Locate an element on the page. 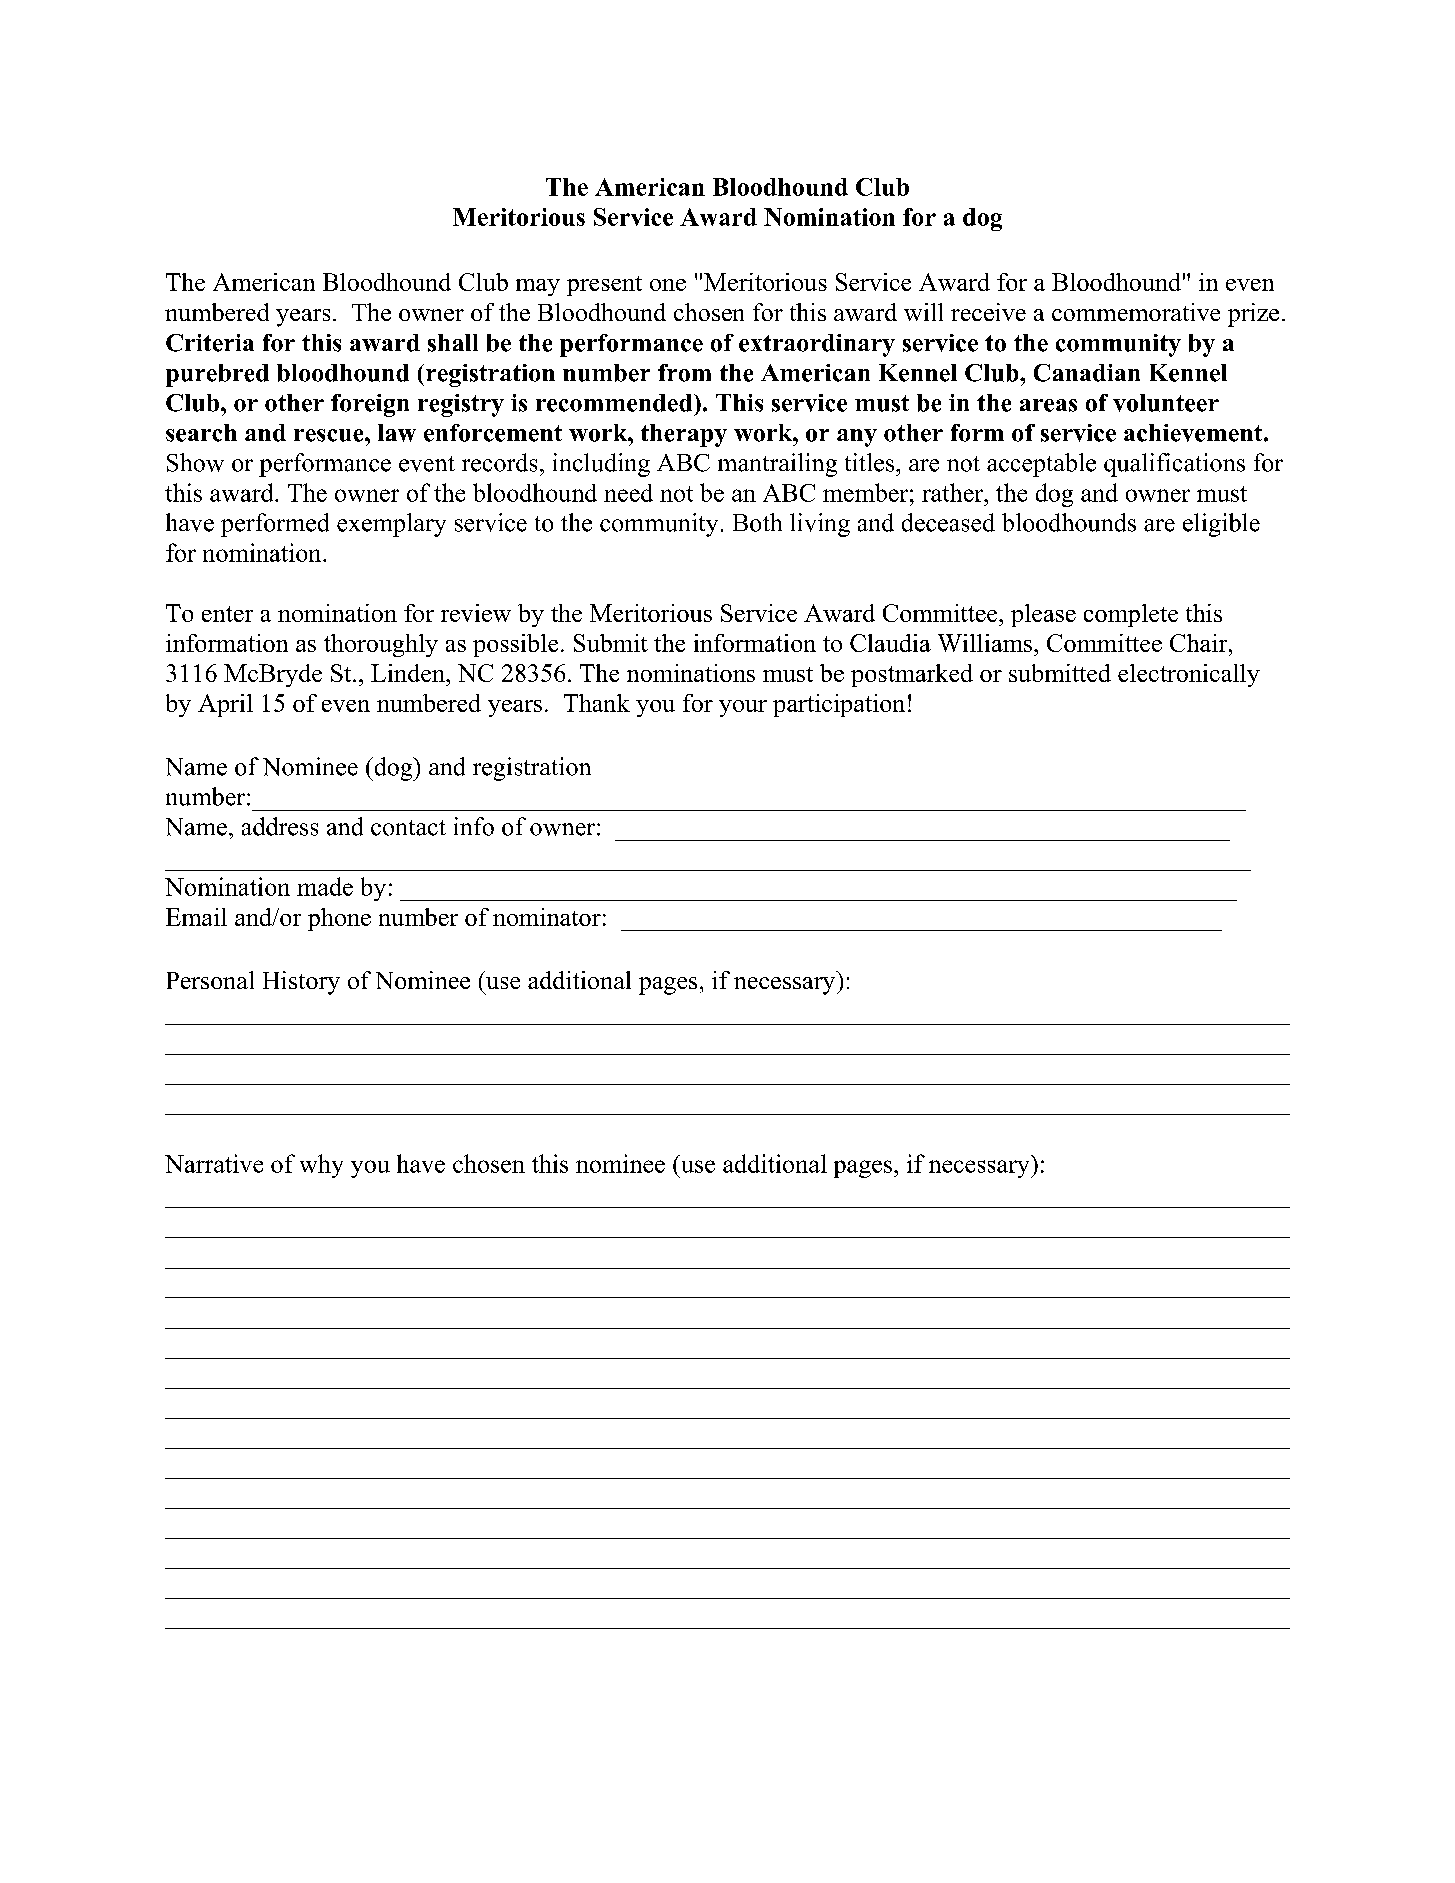 Image resolution: width=1455 pixels, height=1883 pixels. April is located at coordinates (225, 705).
